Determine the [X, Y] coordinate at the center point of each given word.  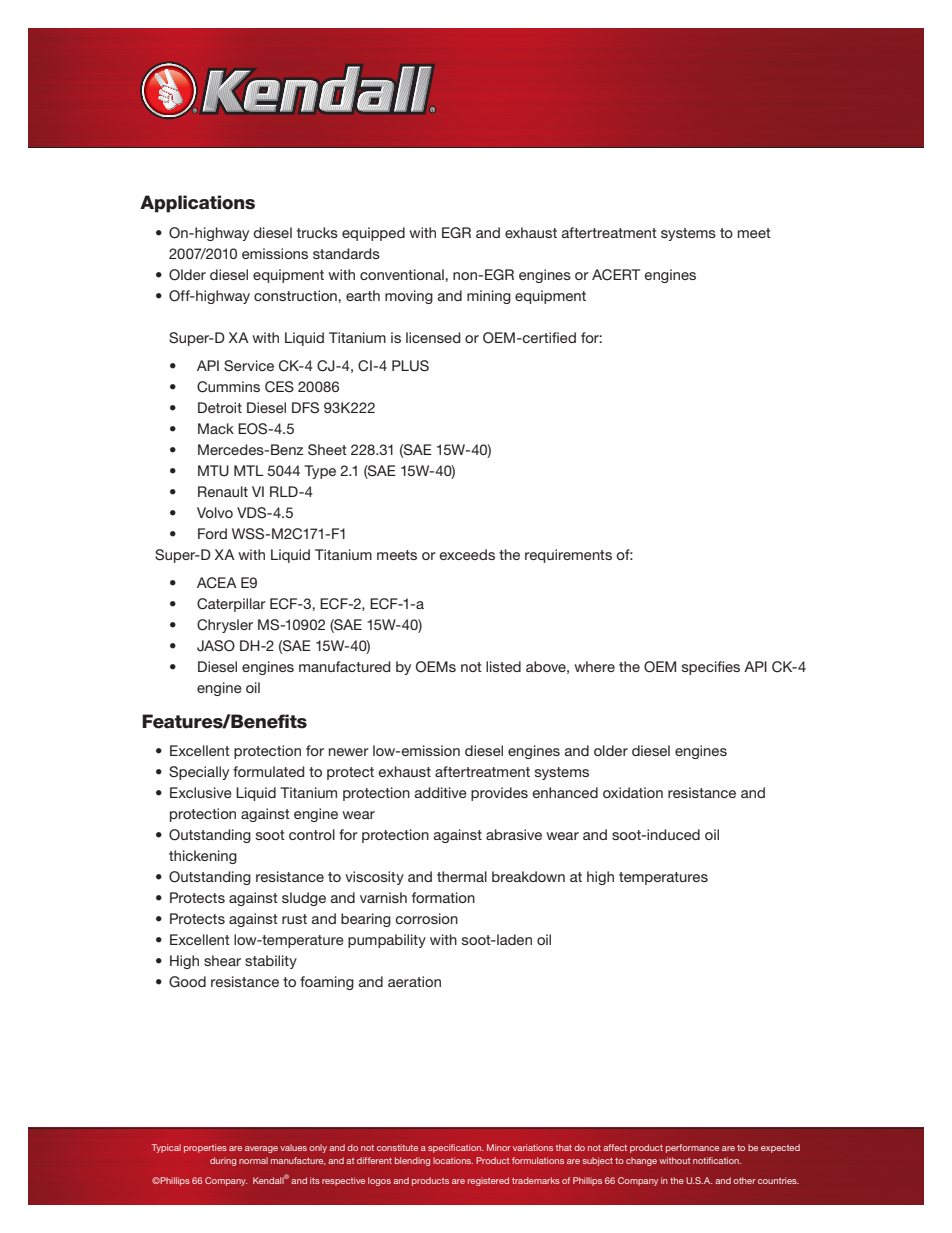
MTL [249, 470]
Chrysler [225, 626]
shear [222, 960]
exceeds [467, 554]
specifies [711, 668]
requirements [568, 556]
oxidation [633, 792]
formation [443, 897]
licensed [433, 337]
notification [717, 1160]
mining [489, 297]
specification [455, 1148]
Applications [197, 204]
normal [253, 1160]
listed [503, 666]
